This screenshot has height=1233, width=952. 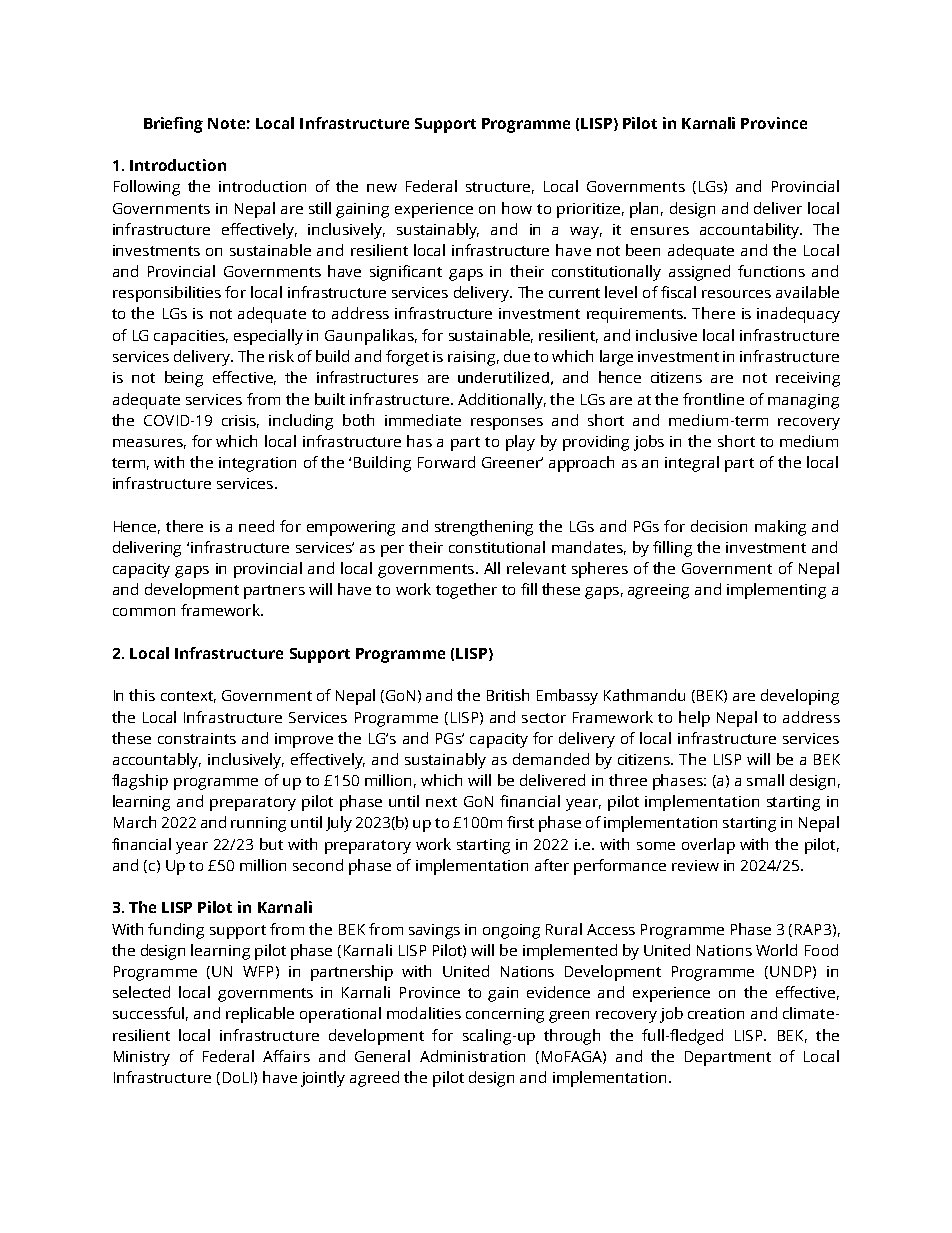 I want to click on Administration, so click(x=472, y=1056).
